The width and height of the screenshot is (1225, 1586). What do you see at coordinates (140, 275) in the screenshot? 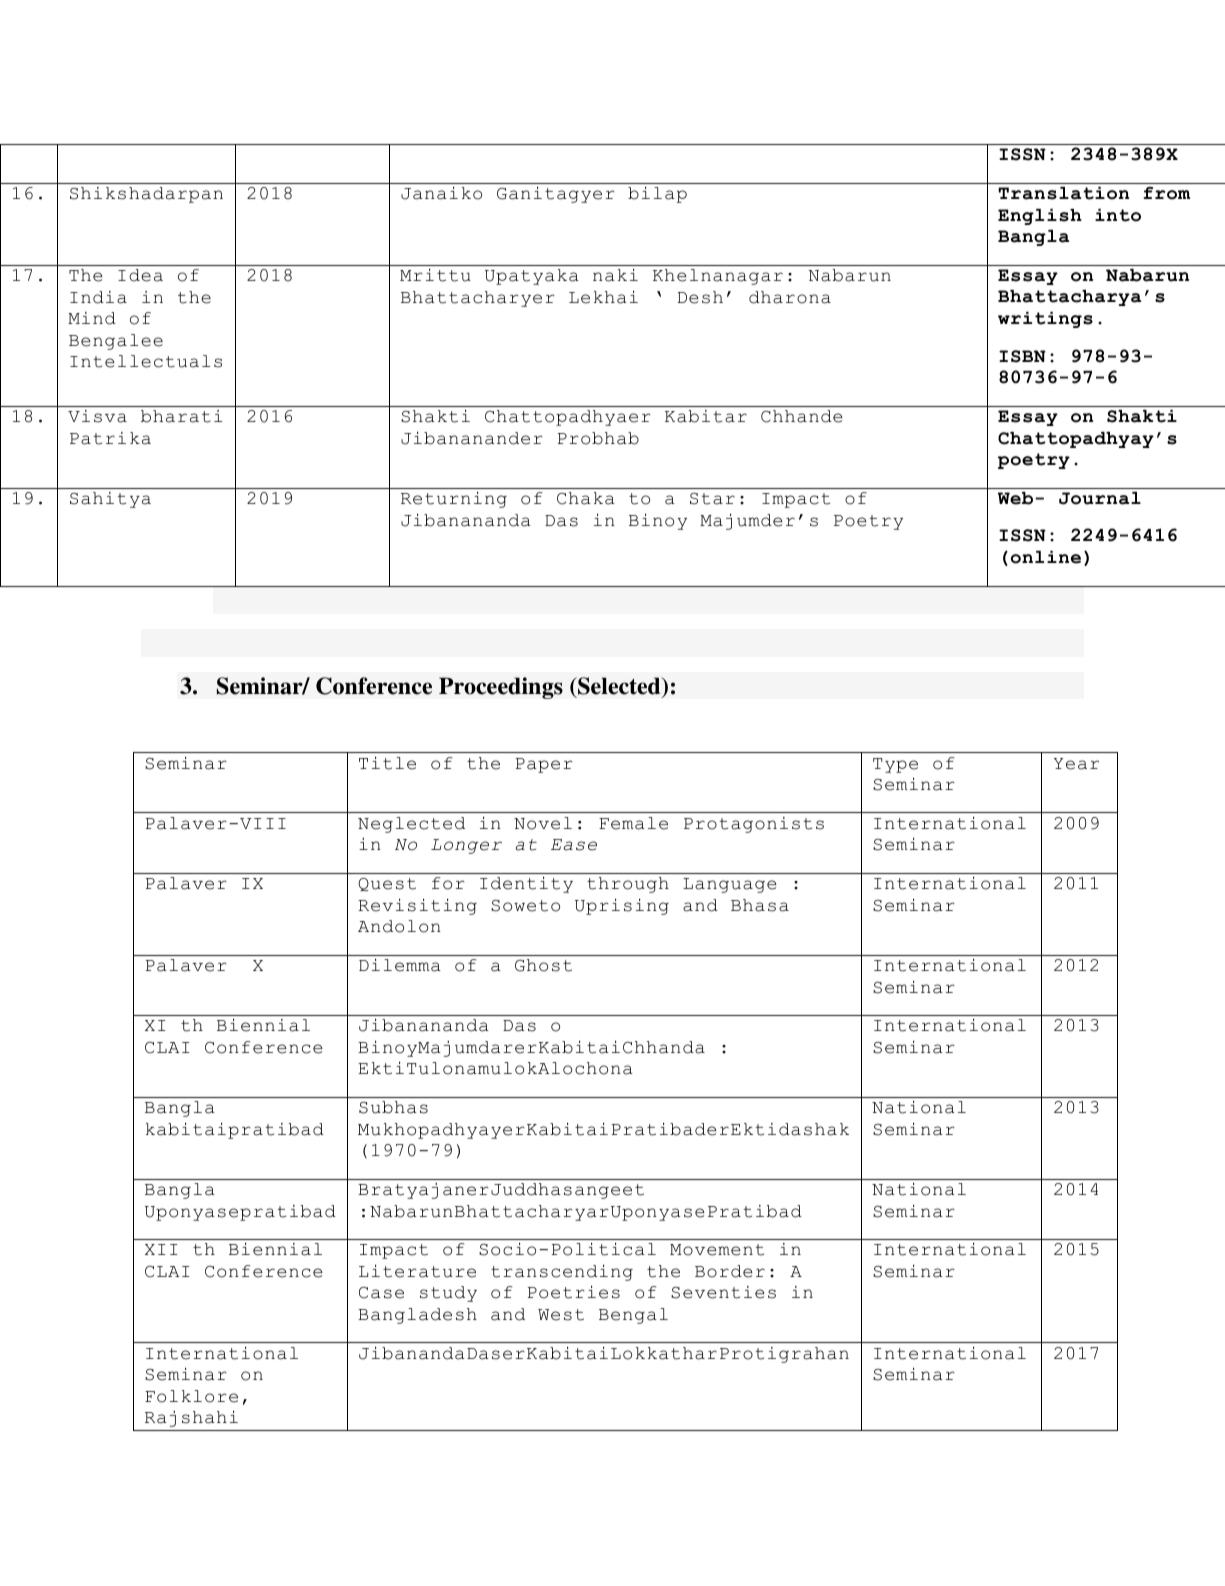
I see `Idea` at bounding box center [140, 275].
